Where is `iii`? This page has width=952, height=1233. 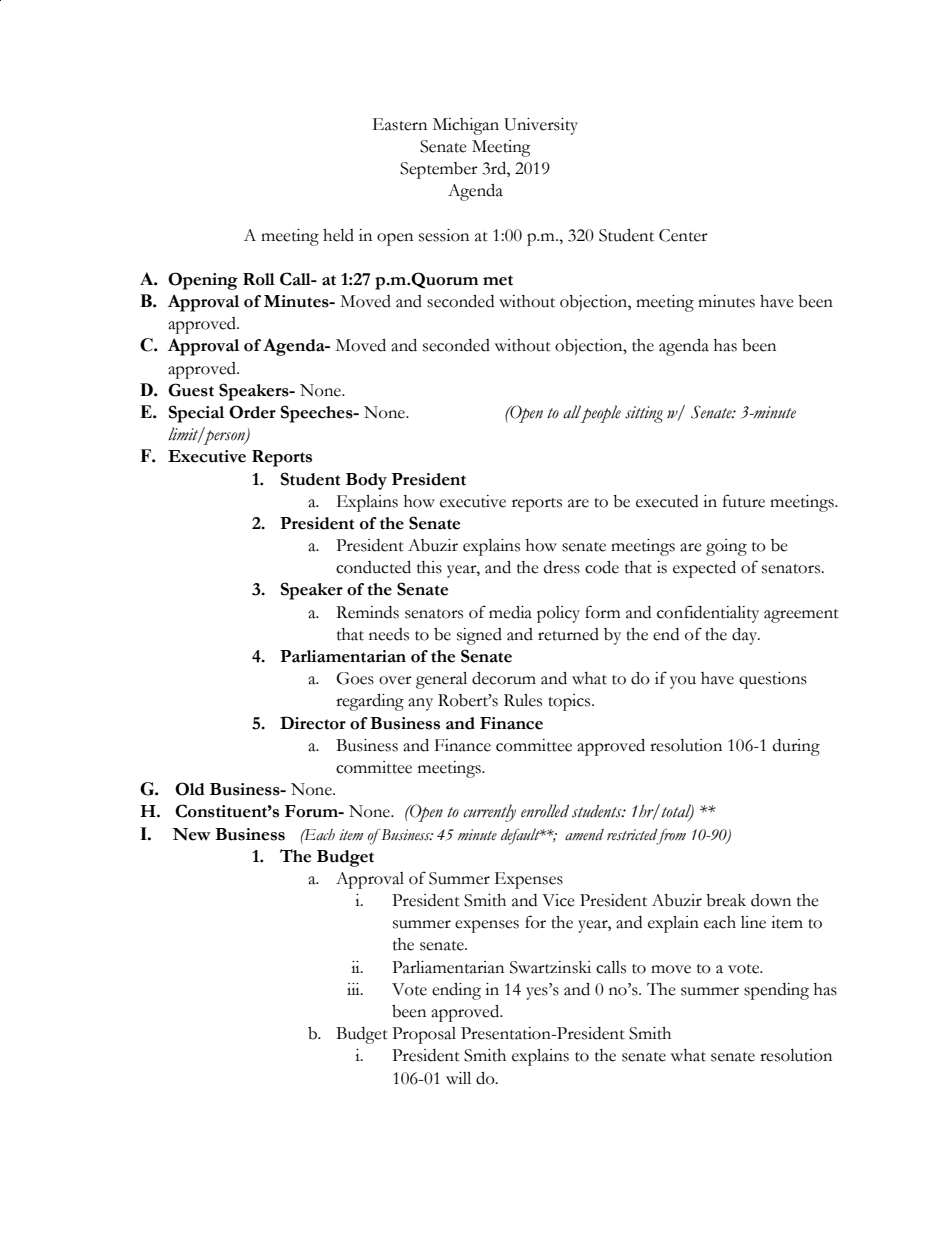
iii is located at coordinates (354, 989).
